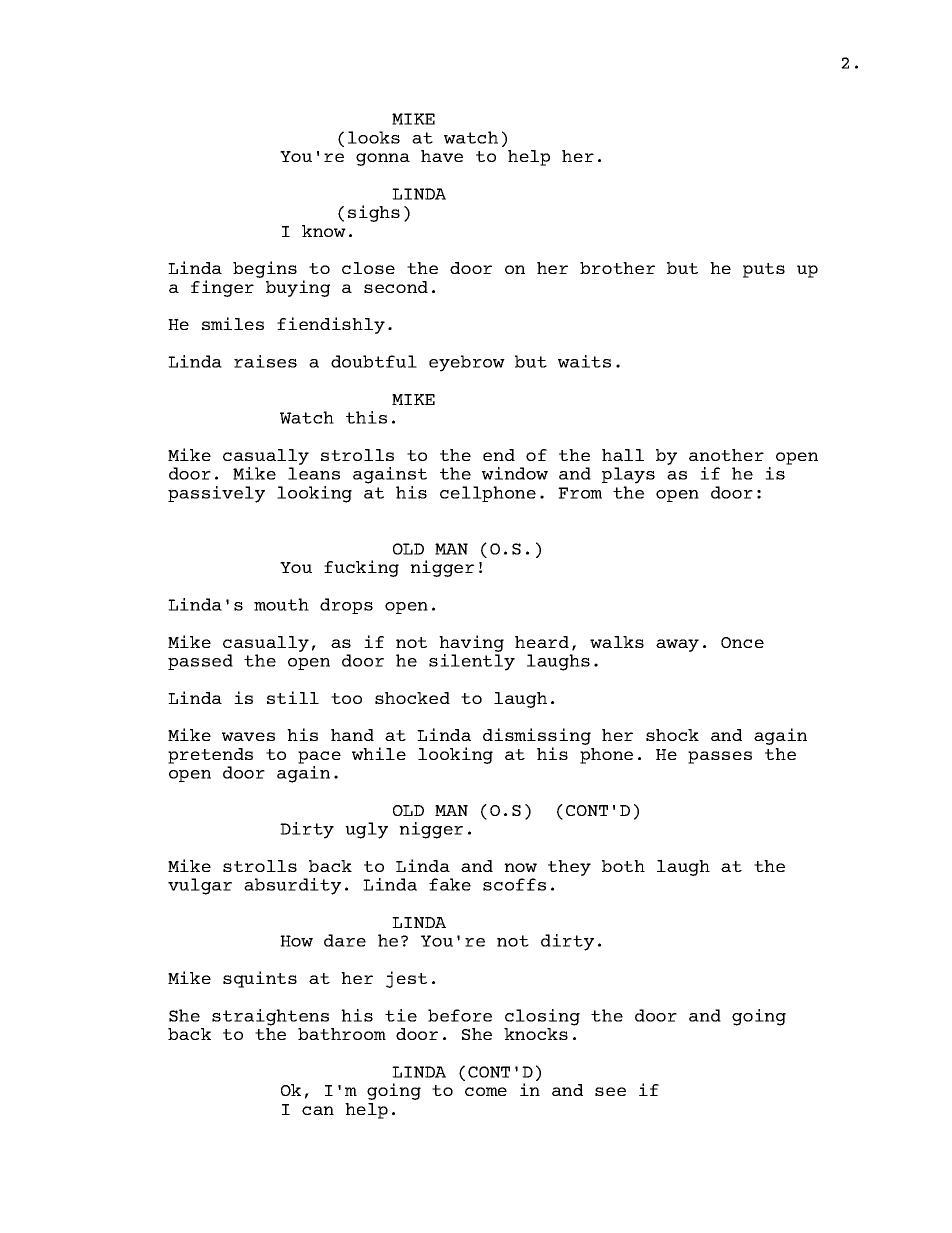 The width and height of the screenshot is (952, 1233). I want to click on window, so click(515, 473).
